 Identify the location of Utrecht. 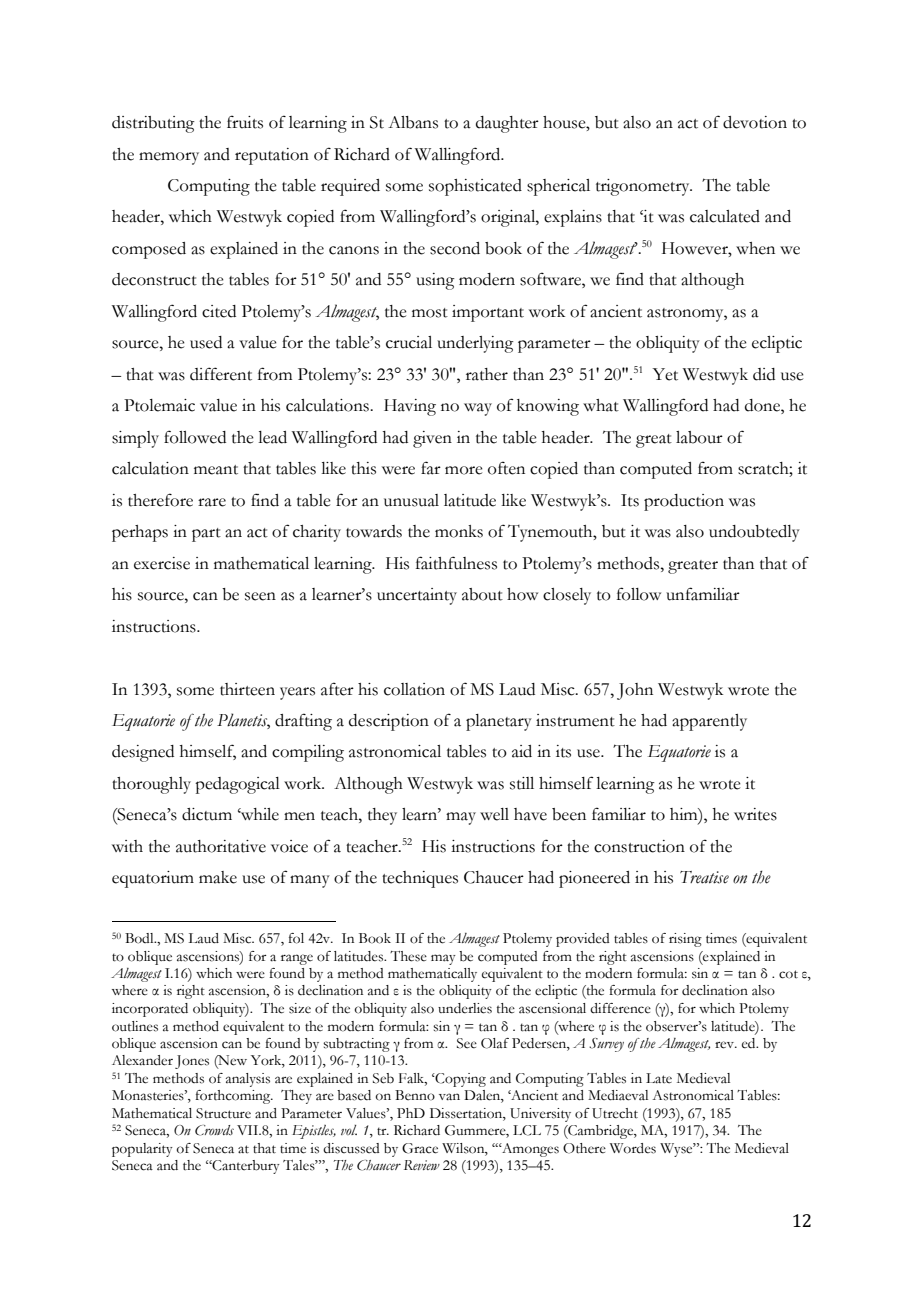
(615, 1113).
